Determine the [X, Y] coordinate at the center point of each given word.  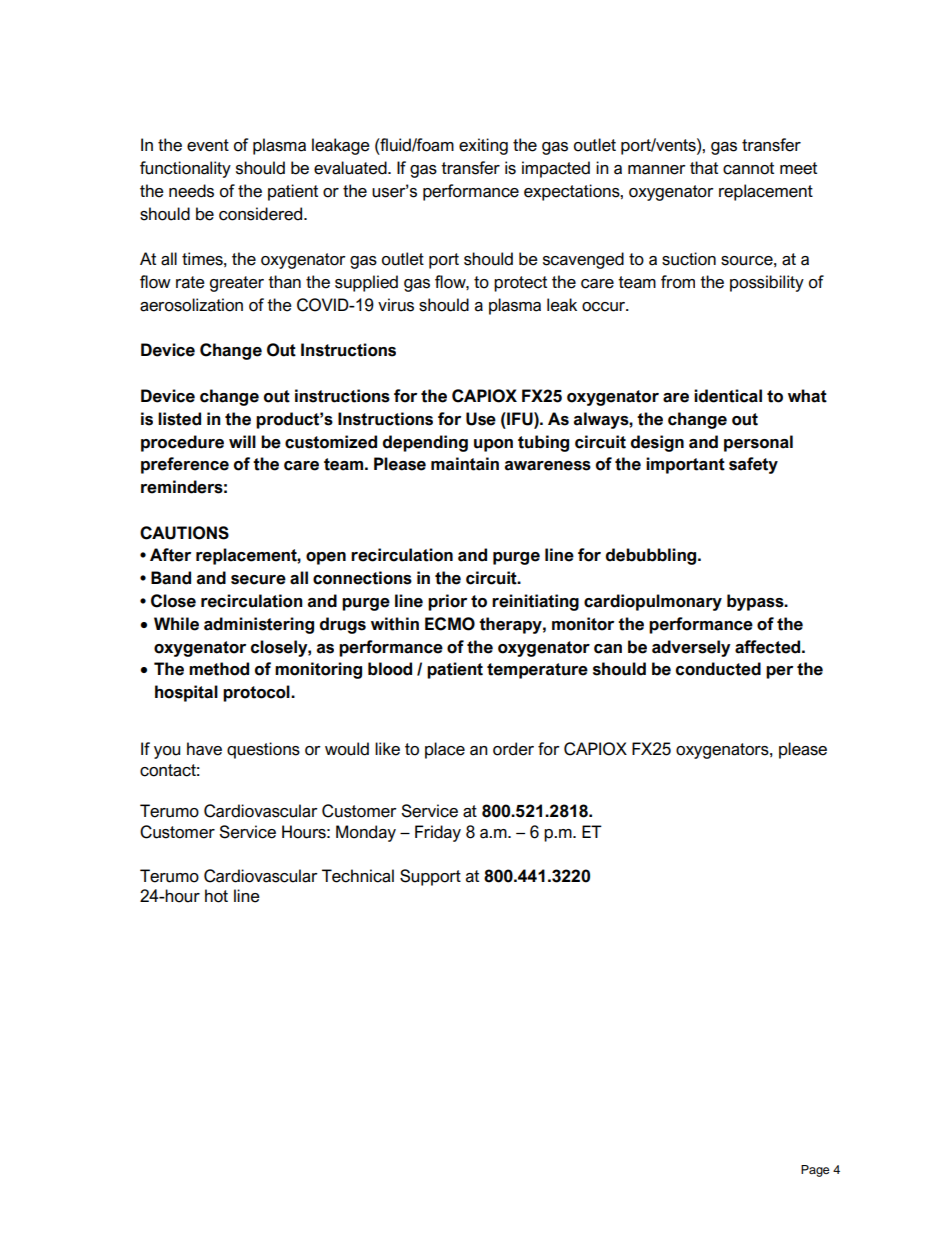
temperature [537, 671]
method [219, 669]
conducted [718, 669]
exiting [483, 146]
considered [262, 214]
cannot [748, 168]
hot [216, 896]
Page [815, 1171]
